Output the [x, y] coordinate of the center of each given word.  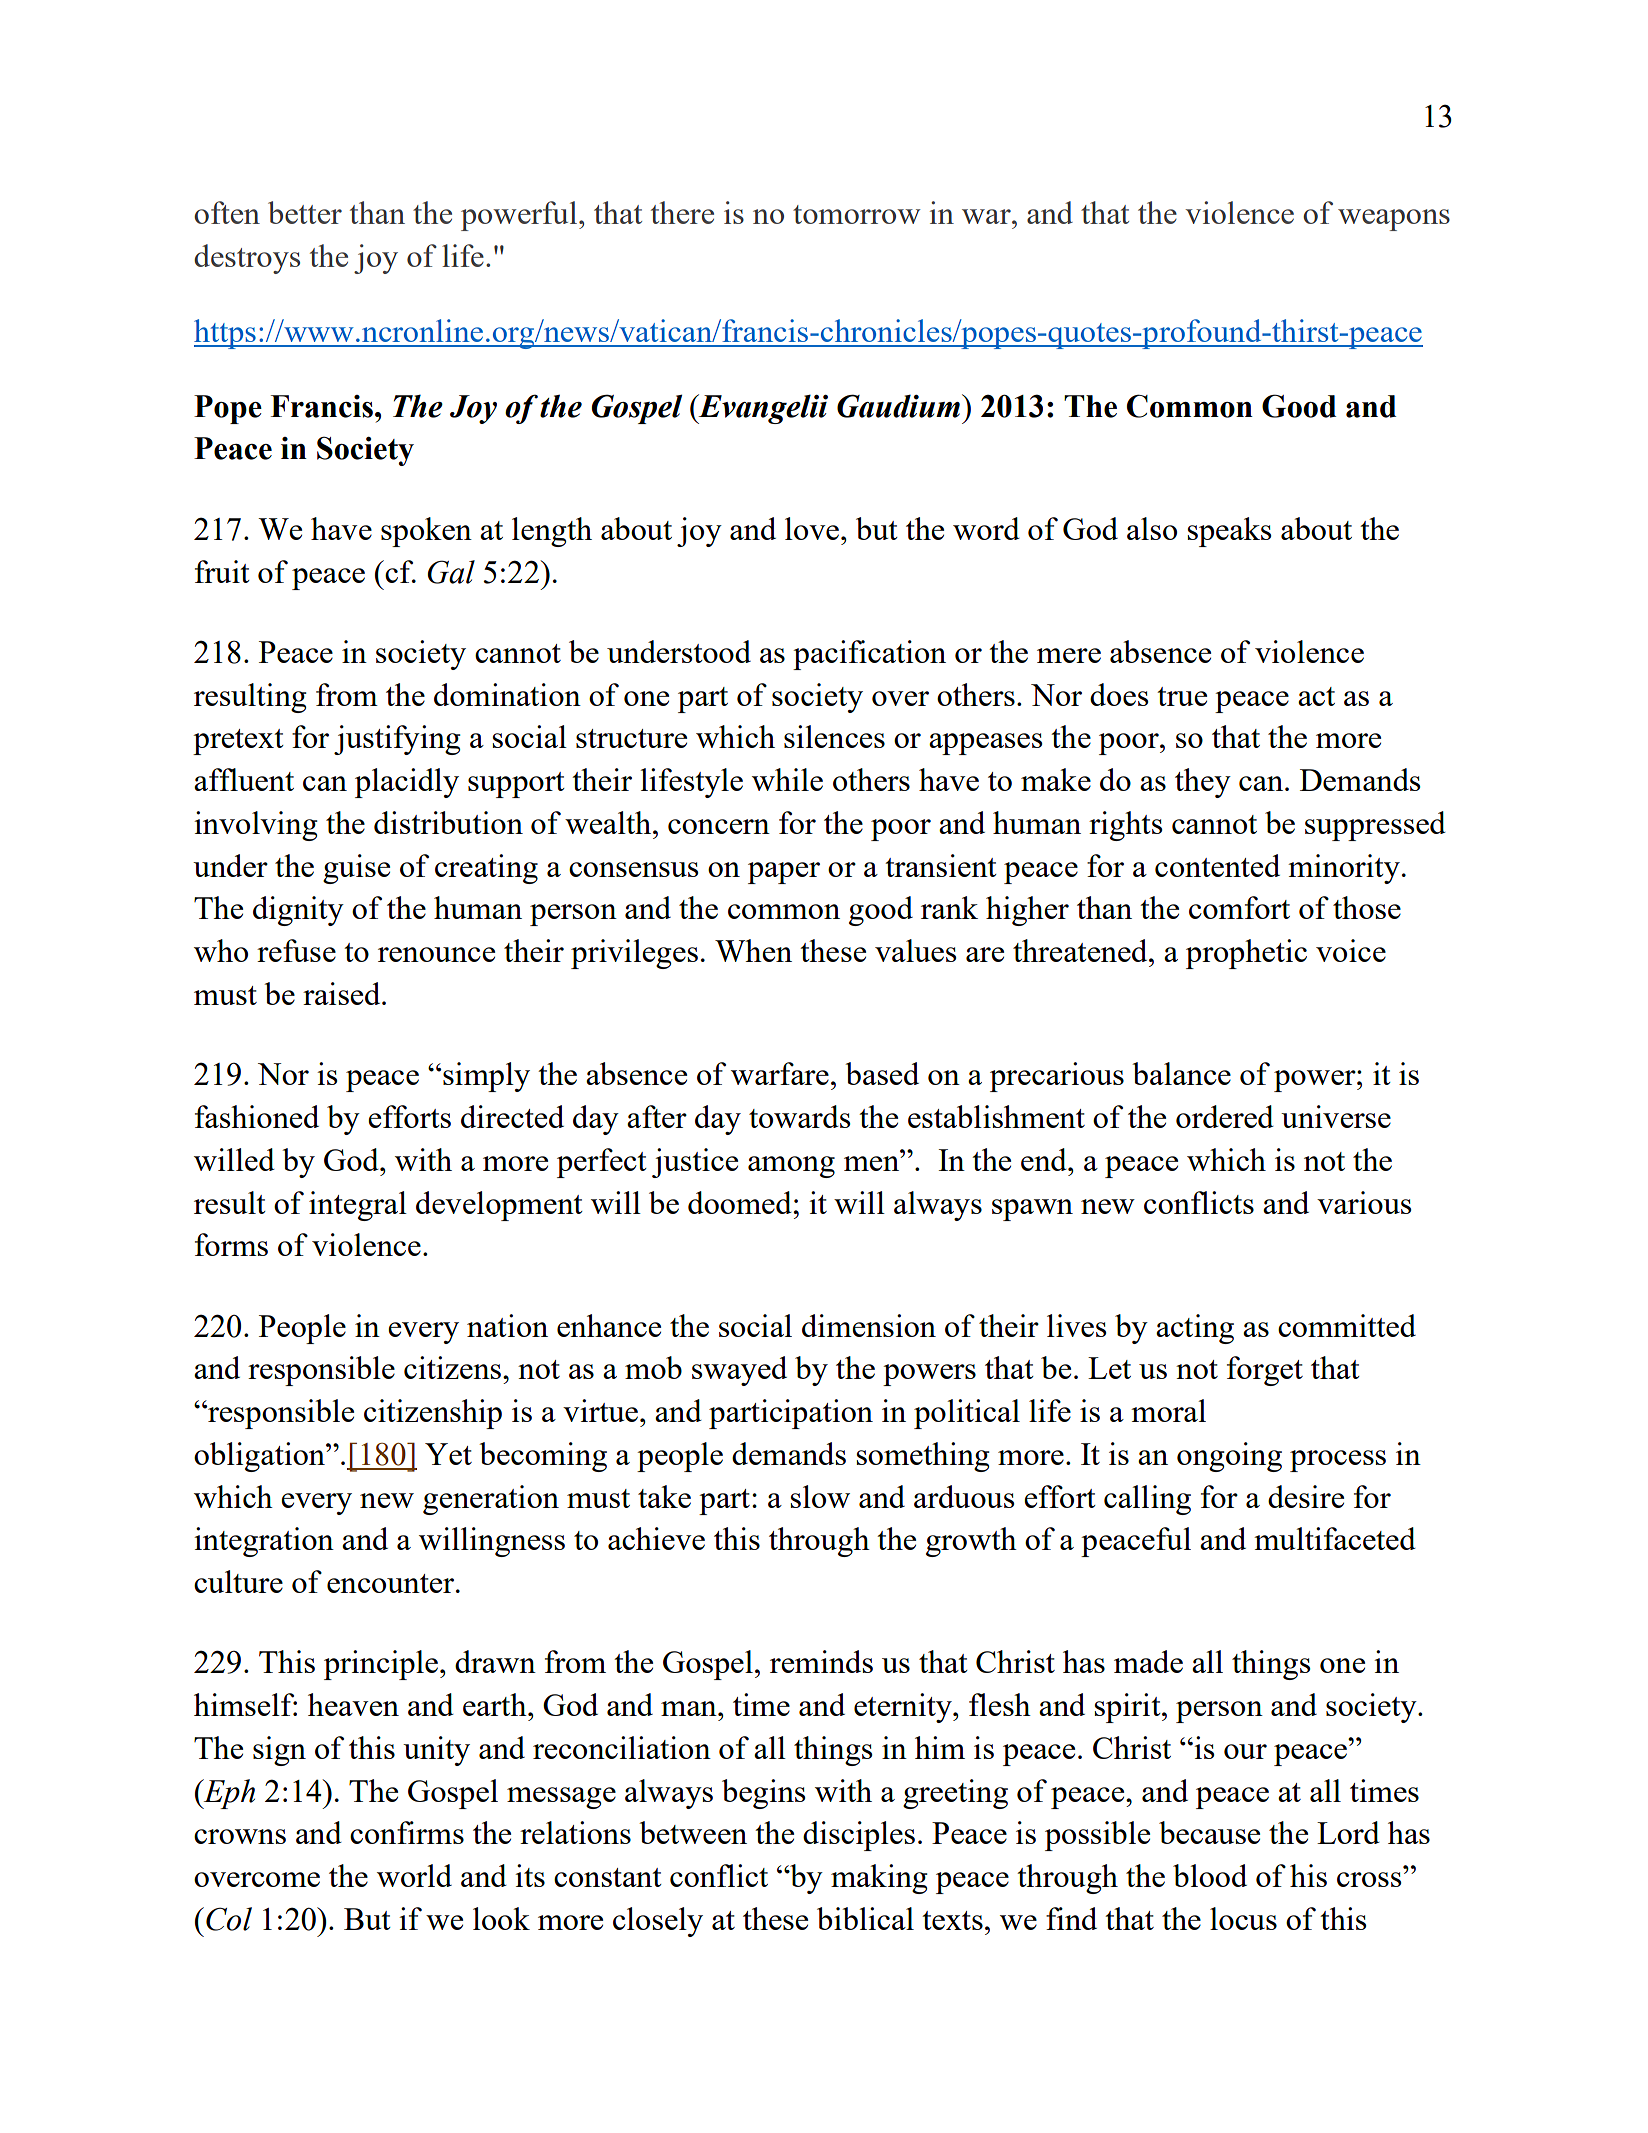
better [305, 212]
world [414, 1875]
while [787, 779]
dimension [869, 1325]
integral [358, 1206]
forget [1265, 1371]
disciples [859, 1836]
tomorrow [857, 214]
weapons [1394, 220]
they [1203, 783]
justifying [397, 740]
